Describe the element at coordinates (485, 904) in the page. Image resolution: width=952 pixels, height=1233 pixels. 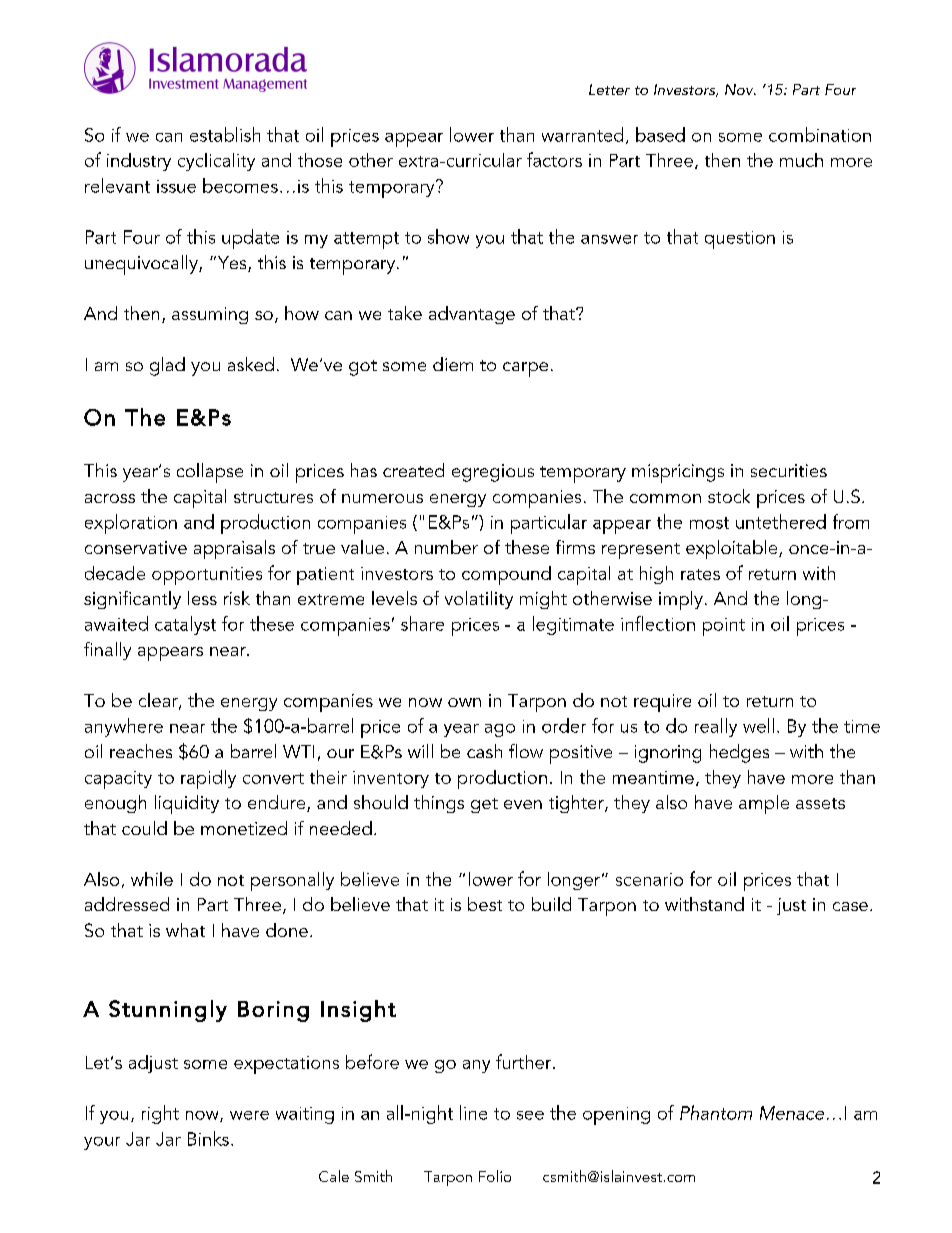
I see `best` at that location.
